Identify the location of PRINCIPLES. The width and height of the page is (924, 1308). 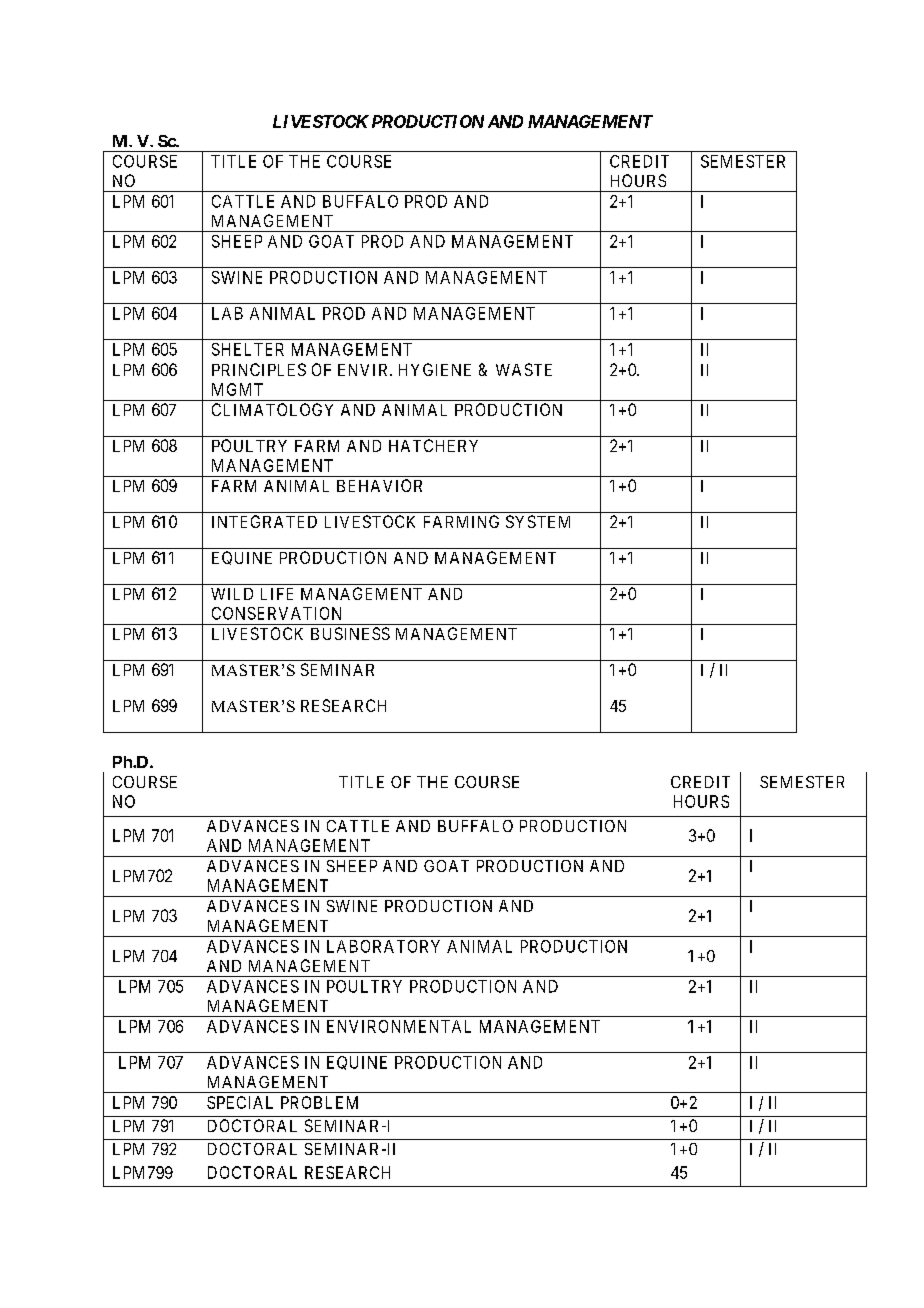
(259, 369).
